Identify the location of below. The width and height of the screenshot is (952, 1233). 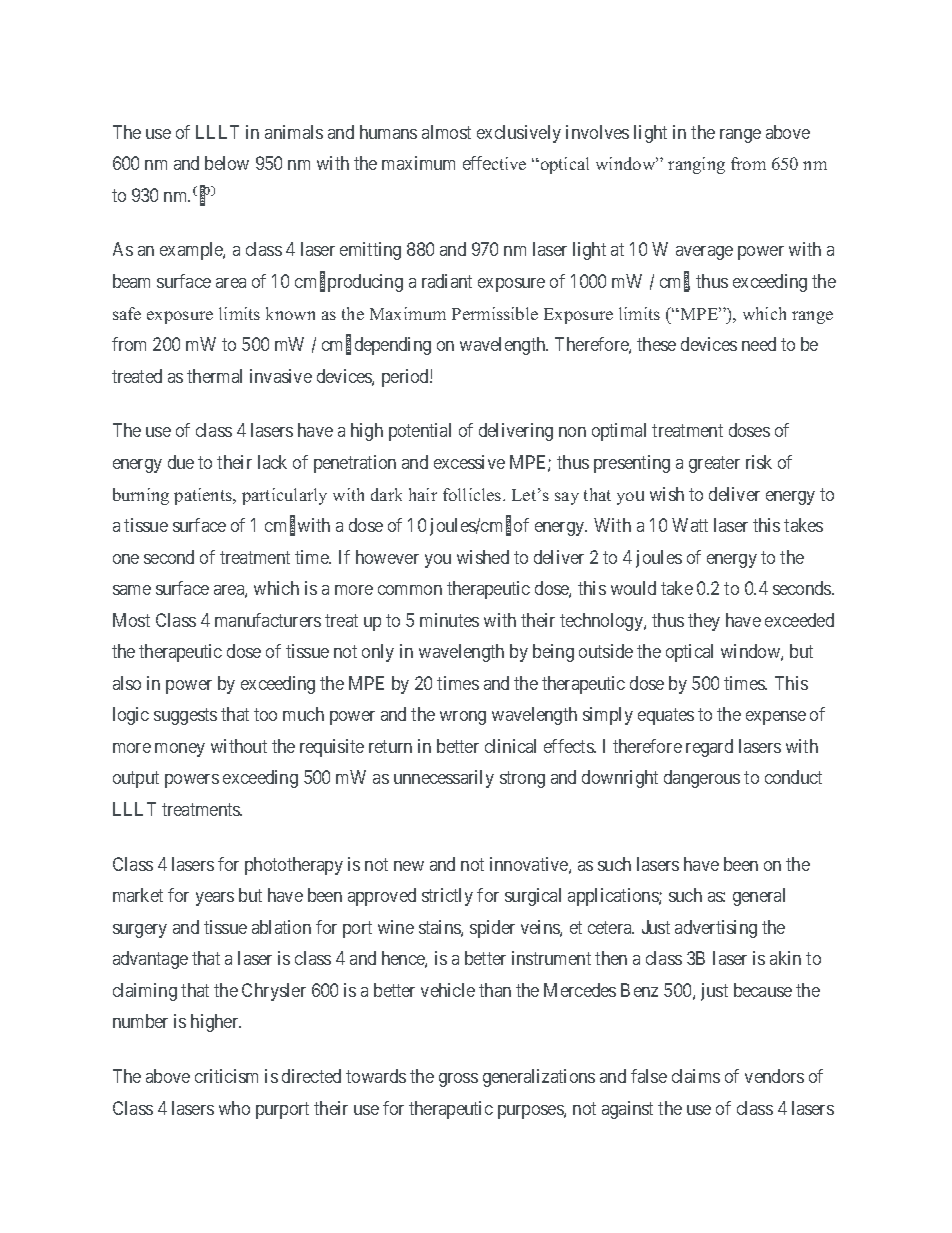
(227, 163).
